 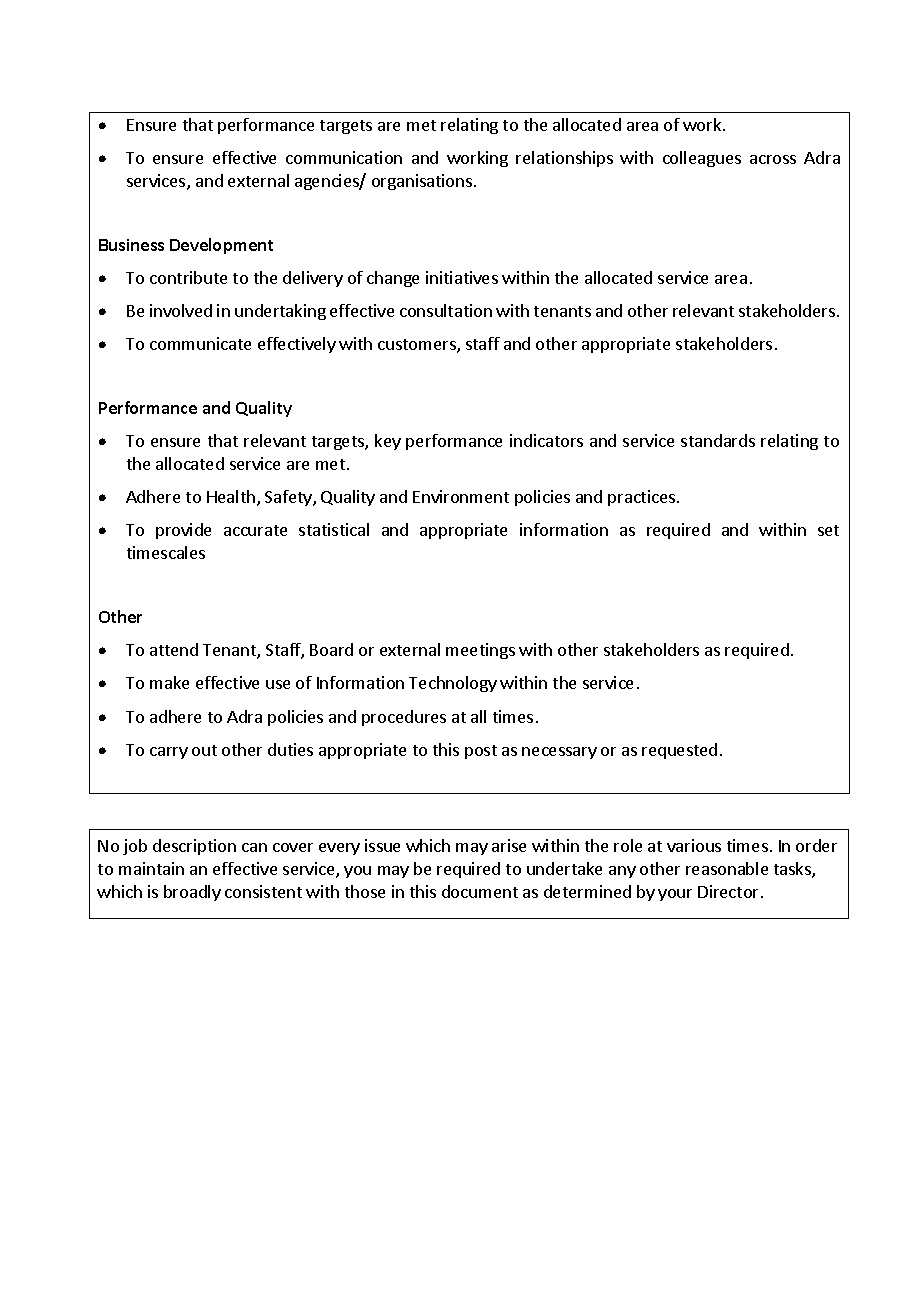 I want to click on make, so click(x=169, y=682).
